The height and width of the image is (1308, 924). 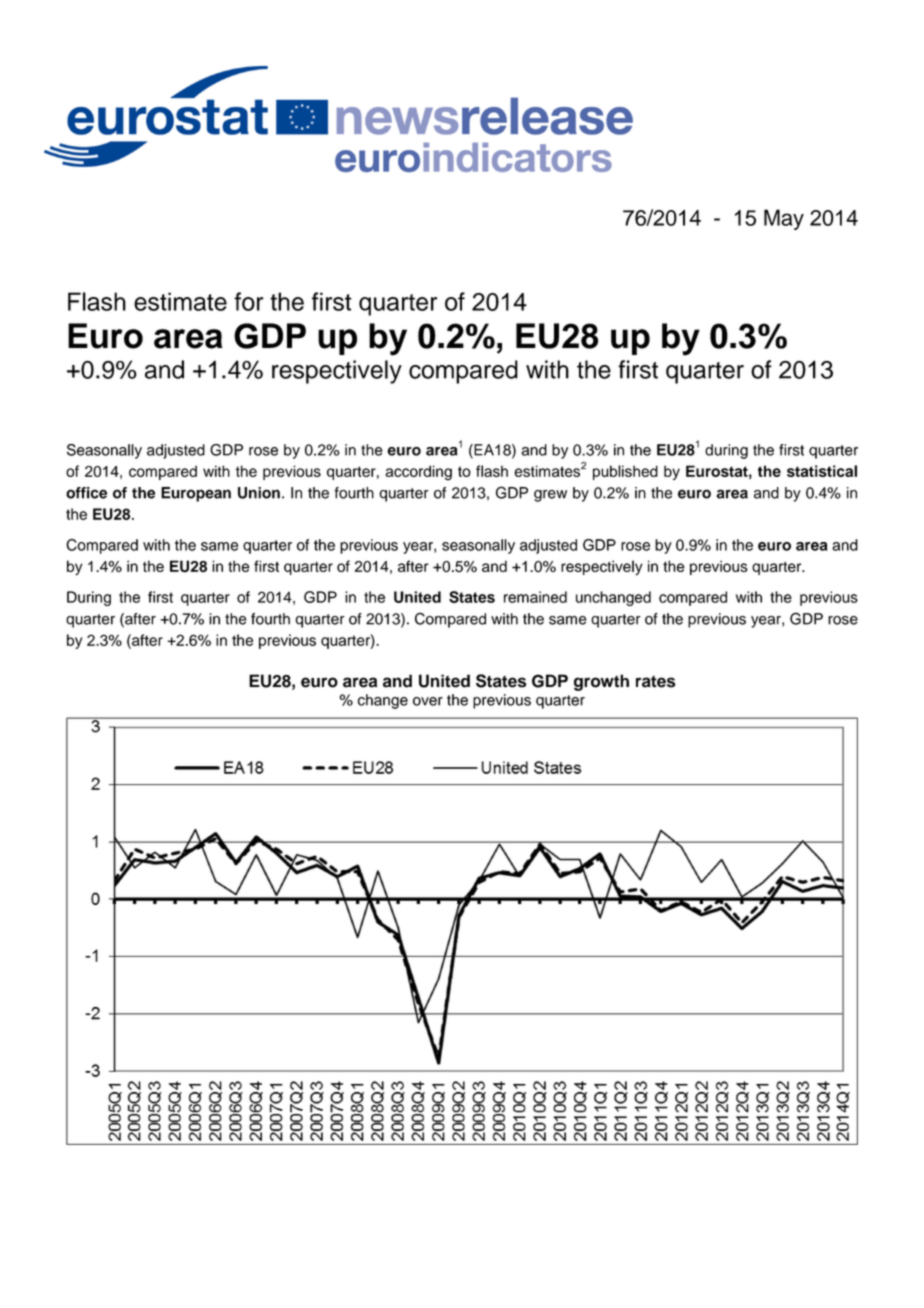 I want to click on office, so click(x=86, y=493).
